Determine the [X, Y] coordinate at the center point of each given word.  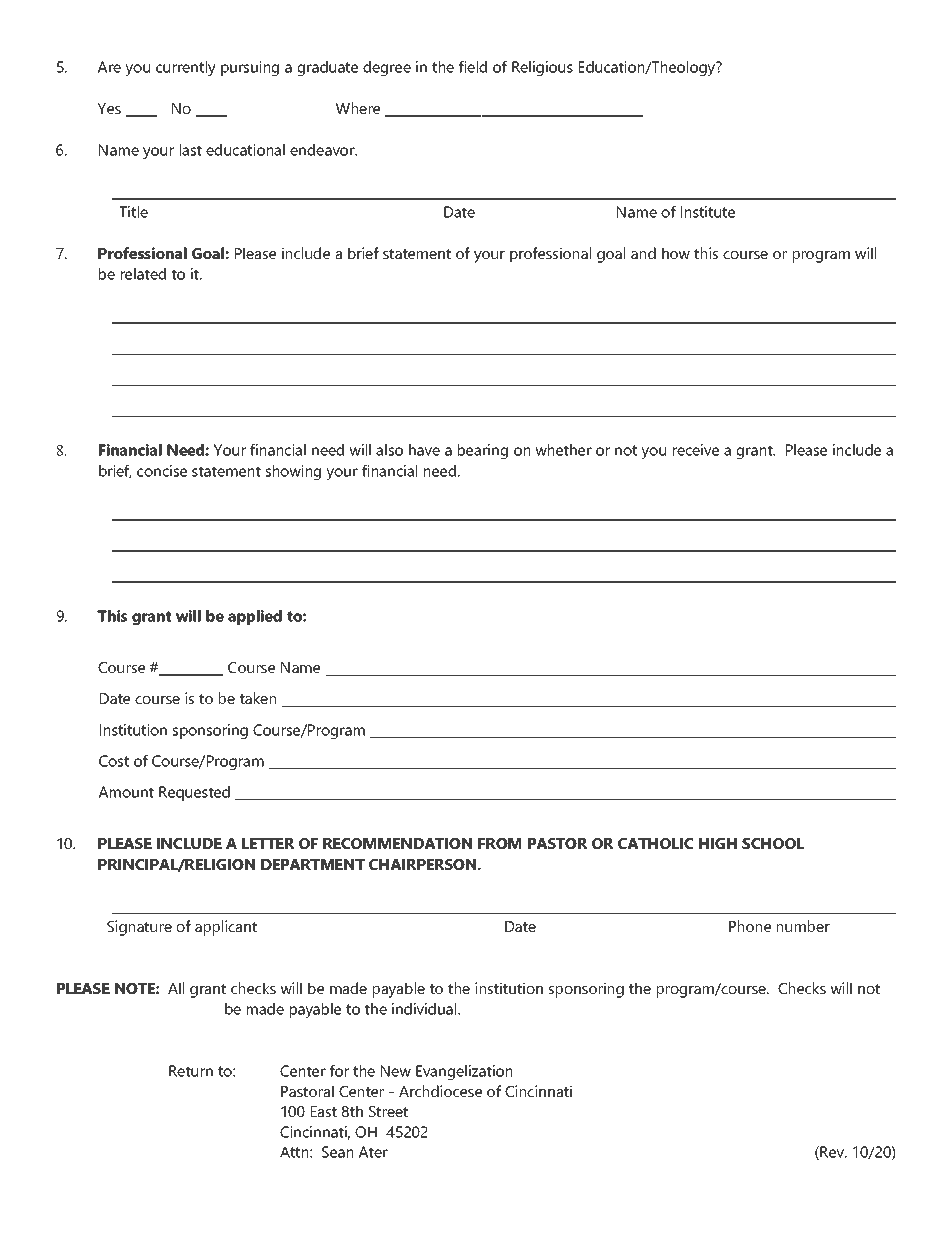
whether [563, 450]
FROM [499, 843]
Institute [708, 212]
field [473, 67]
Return [191, 1071]
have [424, 450]
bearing [483, 451]
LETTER [268, 843]
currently [186, 68]
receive [696, 450]
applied [255, 617]
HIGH [718, 843]
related [143, 274]
